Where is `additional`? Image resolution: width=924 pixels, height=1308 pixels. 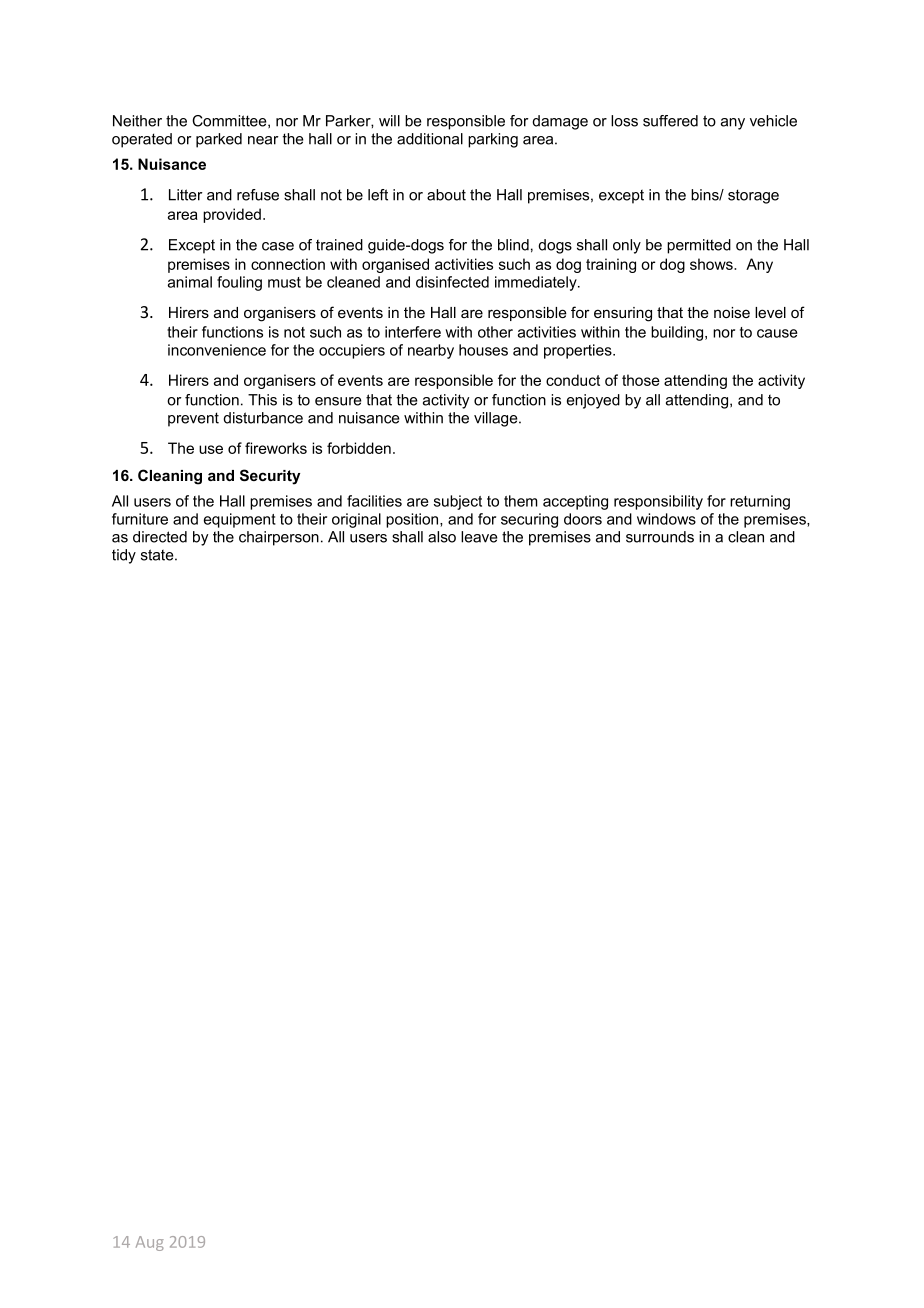
additional is located at coordinates (430, 139).
